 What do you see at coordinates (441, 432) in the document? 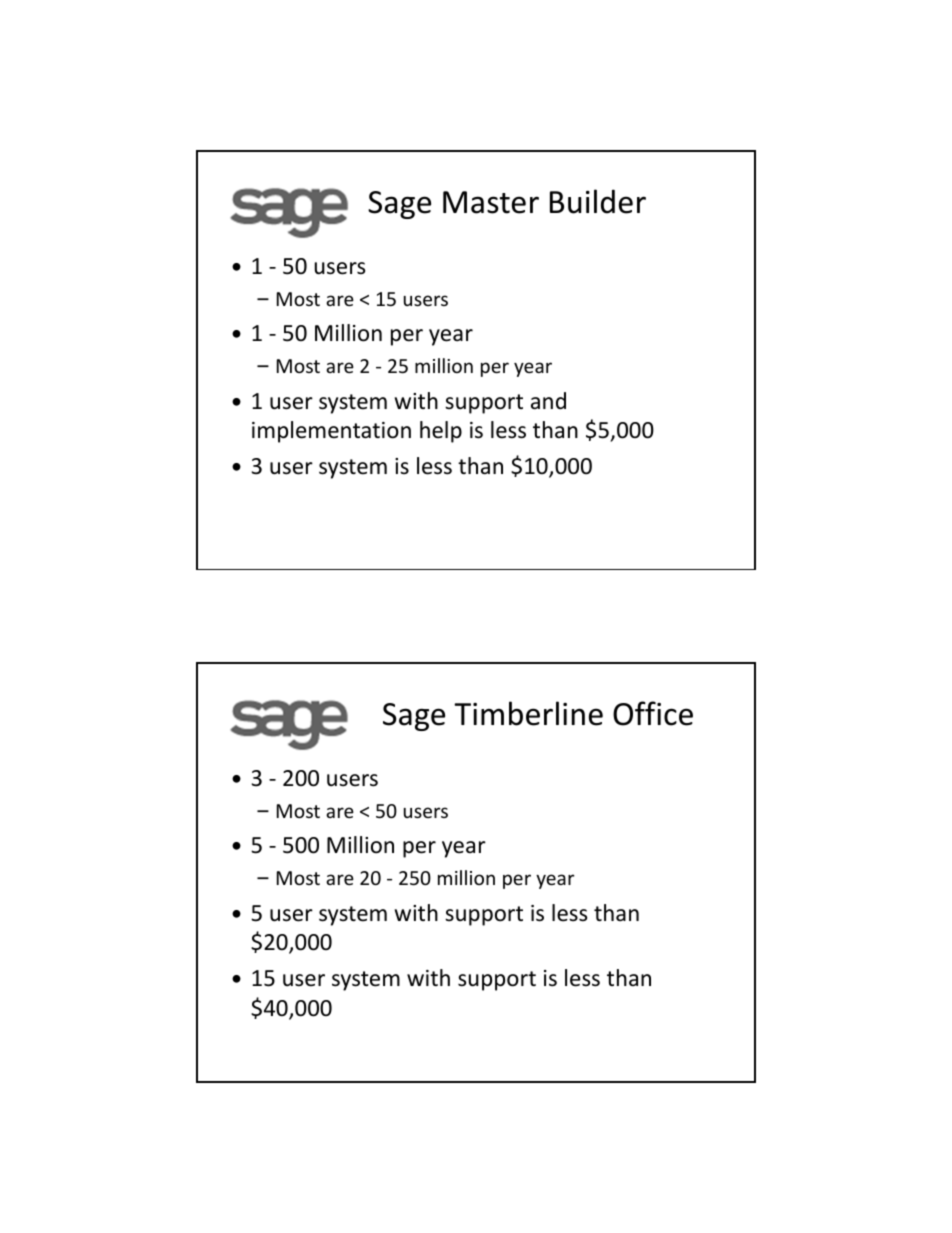
I see `help` at bounding box center [441, 432].
